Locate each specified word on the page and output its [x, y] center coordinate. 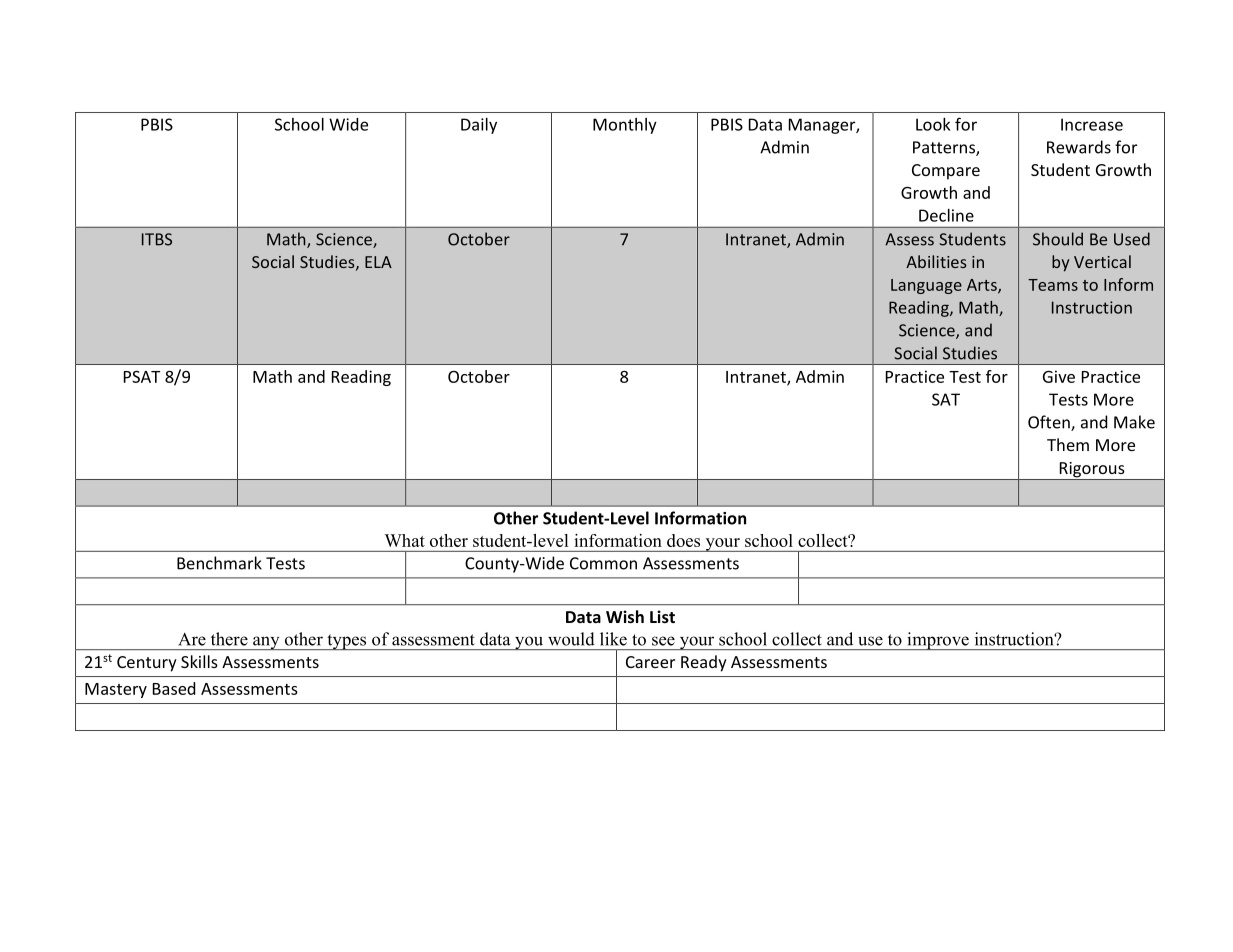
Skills [199, 661]
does [683, 540]
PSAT [142, 377]
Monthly [625, 126]
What [405, 540]
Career [650, 662]
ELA [378, 262]
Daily [479, 126]
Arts [983, 286]
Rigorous [1092, 471]
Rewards [1079, 147]
